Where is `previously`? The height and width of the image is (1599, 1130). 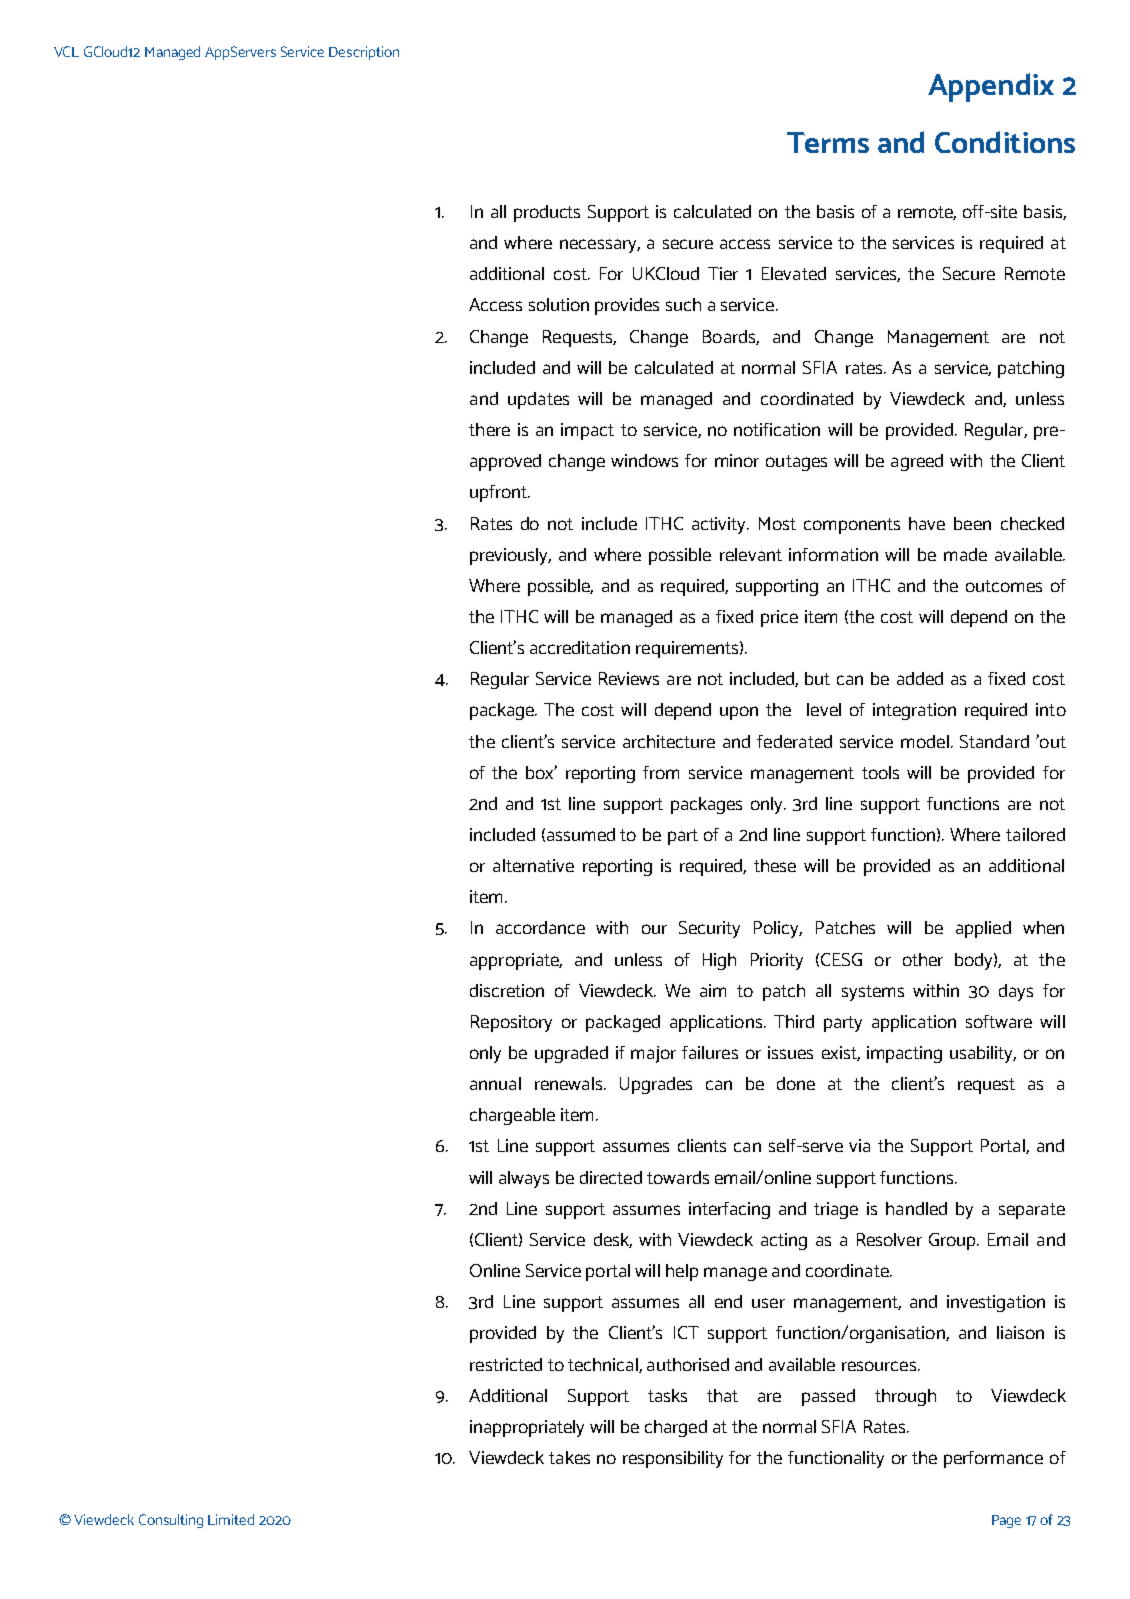 previously is located at coordinates (510, 556).
